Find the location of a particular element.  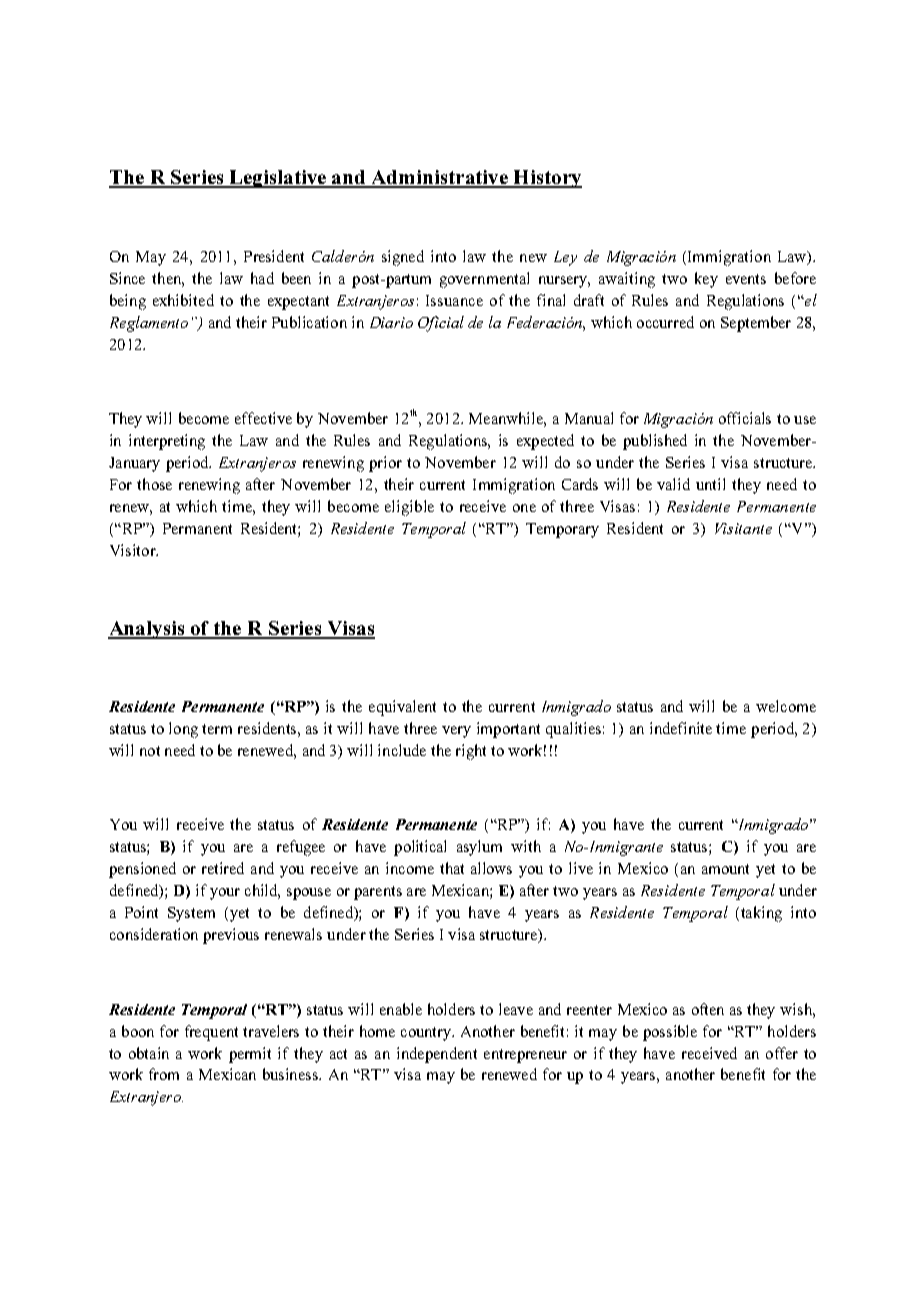

eligible is located at coordinates (409, 508).
